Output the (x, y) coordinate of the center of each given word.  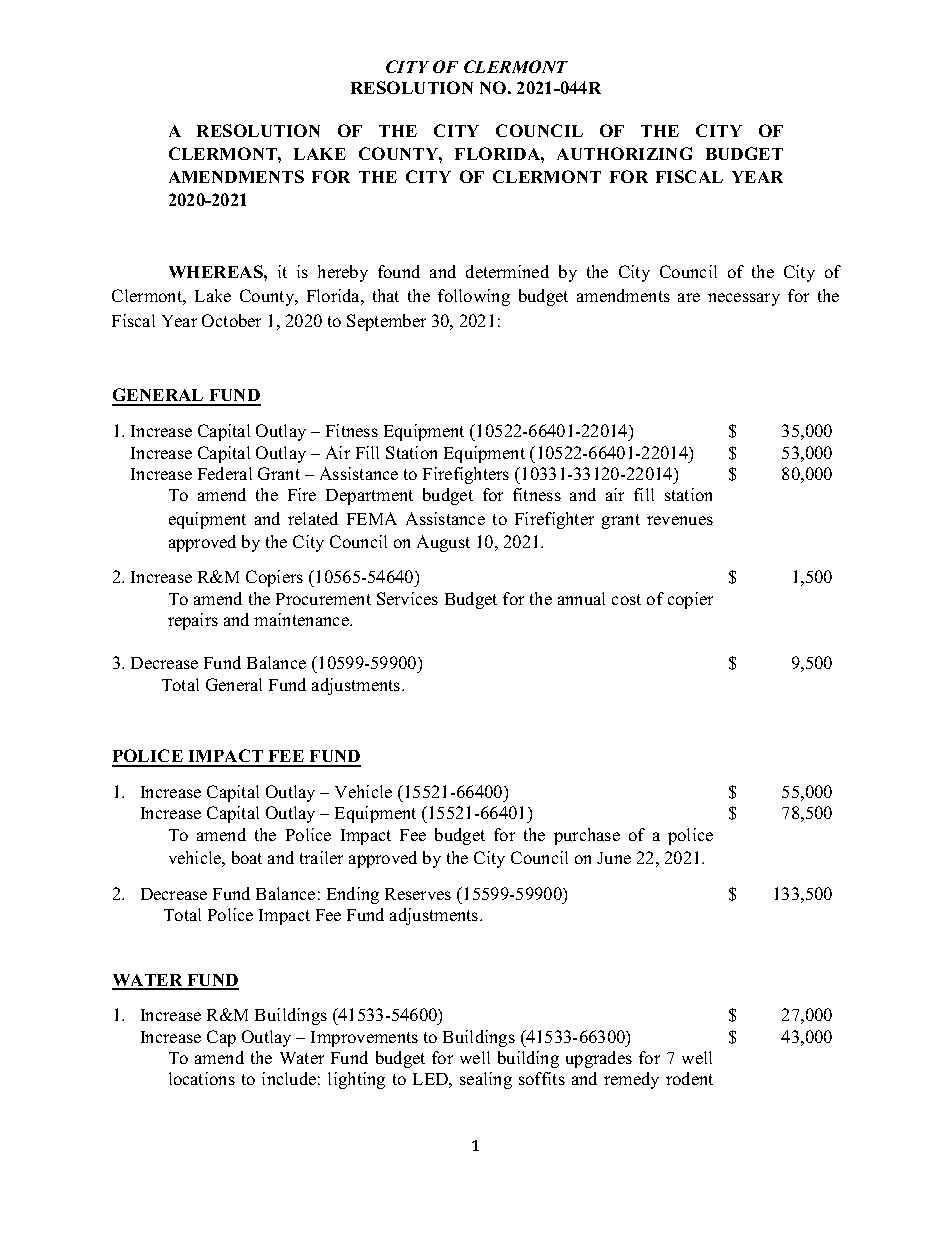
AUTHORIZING (624, 153)
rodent (689, 1078)
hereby (343, 273)
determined (507, 271)
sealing (486, 1080)
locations (202, 1078)
